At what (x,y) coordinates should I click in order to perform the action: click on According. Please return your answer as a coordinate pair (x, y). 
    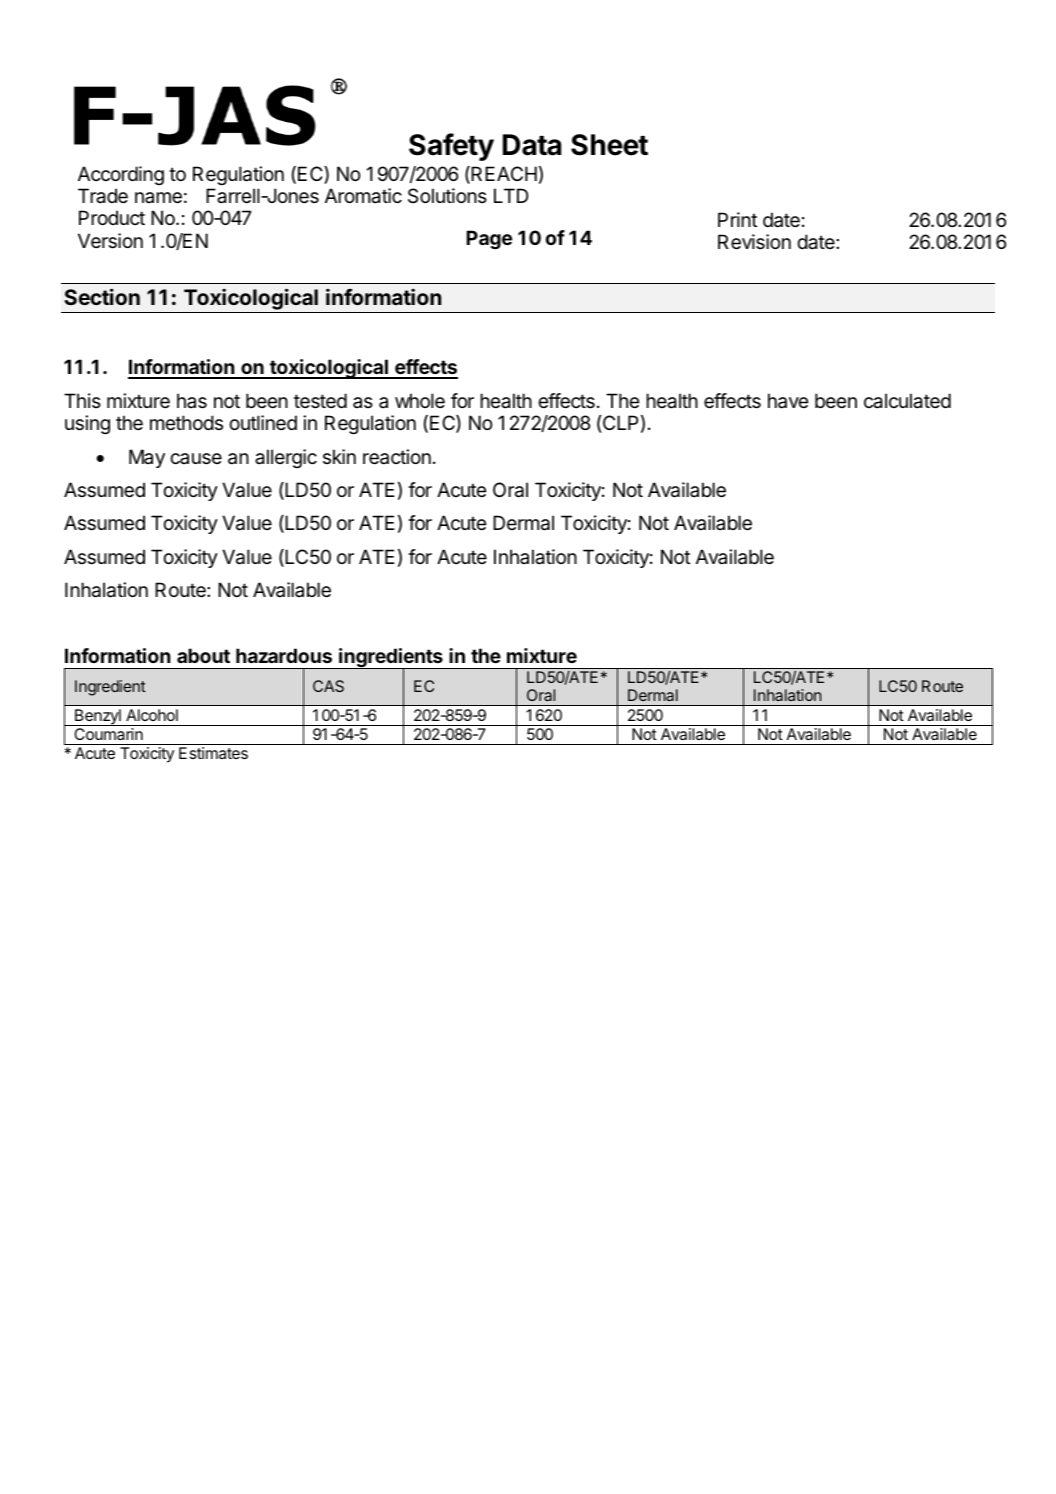
    Looking at the image, I should click on (121, 175).
